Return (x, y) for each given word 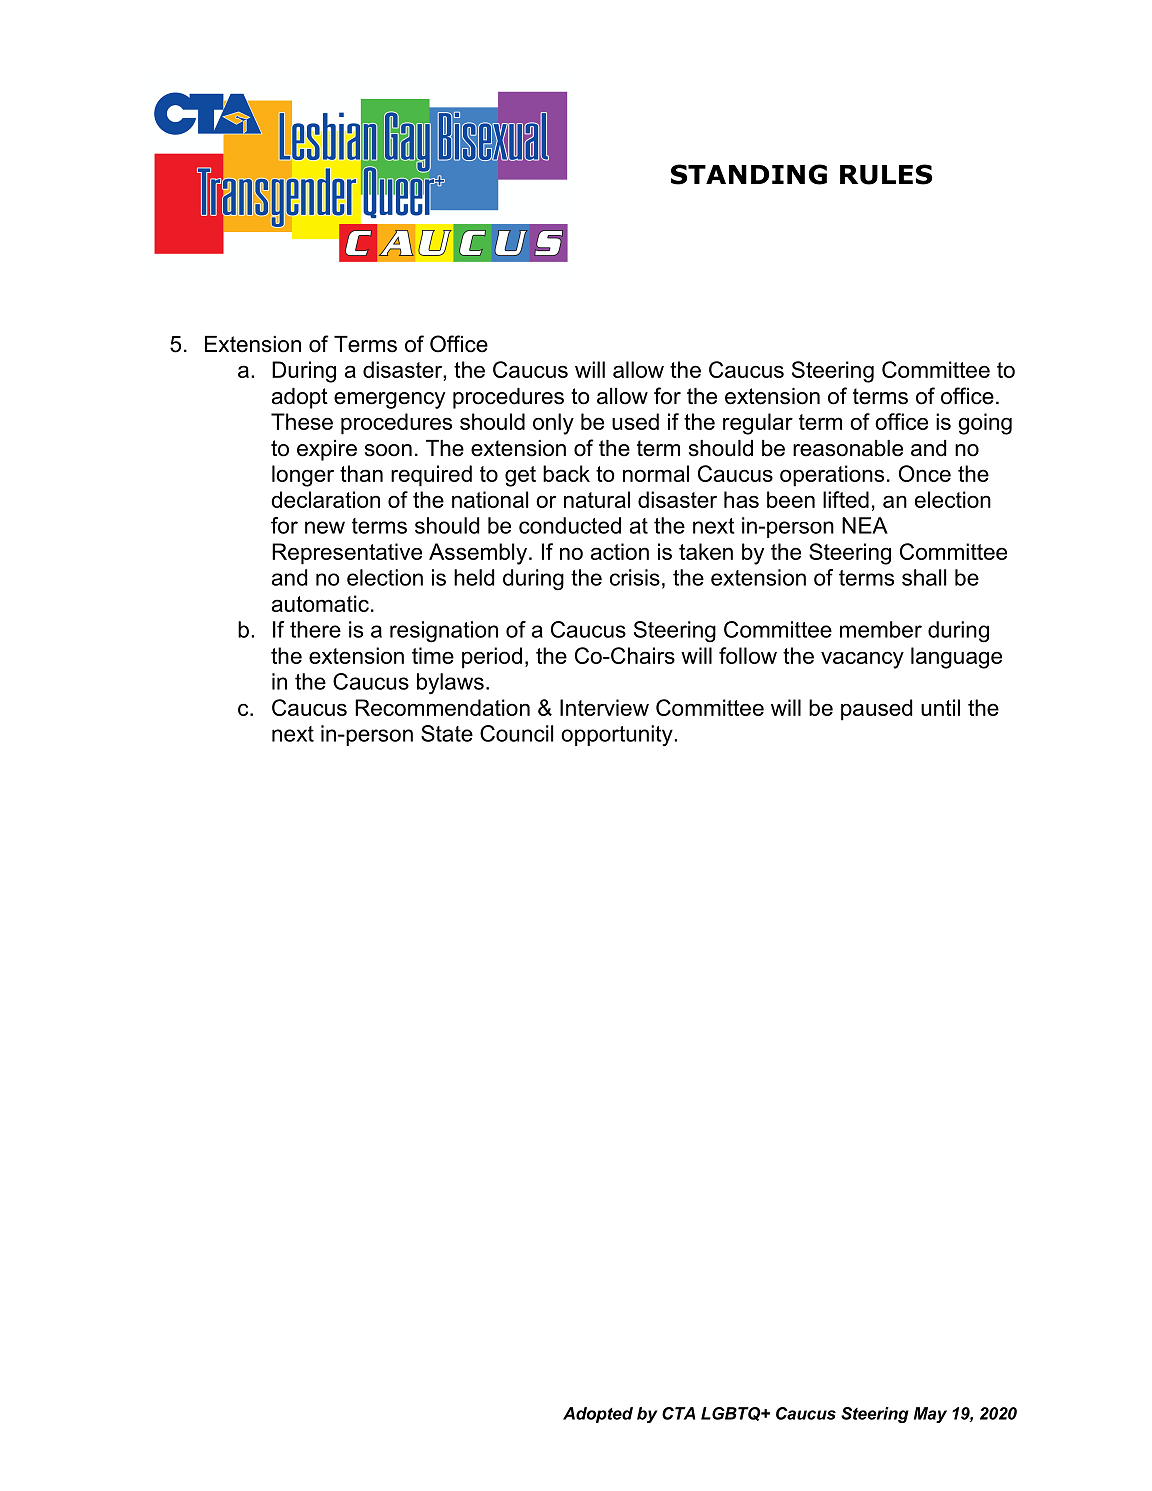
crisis (635, 577)
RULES (886, 174)
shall (924, 577)
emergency (389, 400)
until (940, 707)
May (930, 1415)
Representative (347, 554)
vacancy (862, 660)
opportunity (618, 736)
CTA (678, 1413)
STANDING (749, 174)
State (447, 733)
